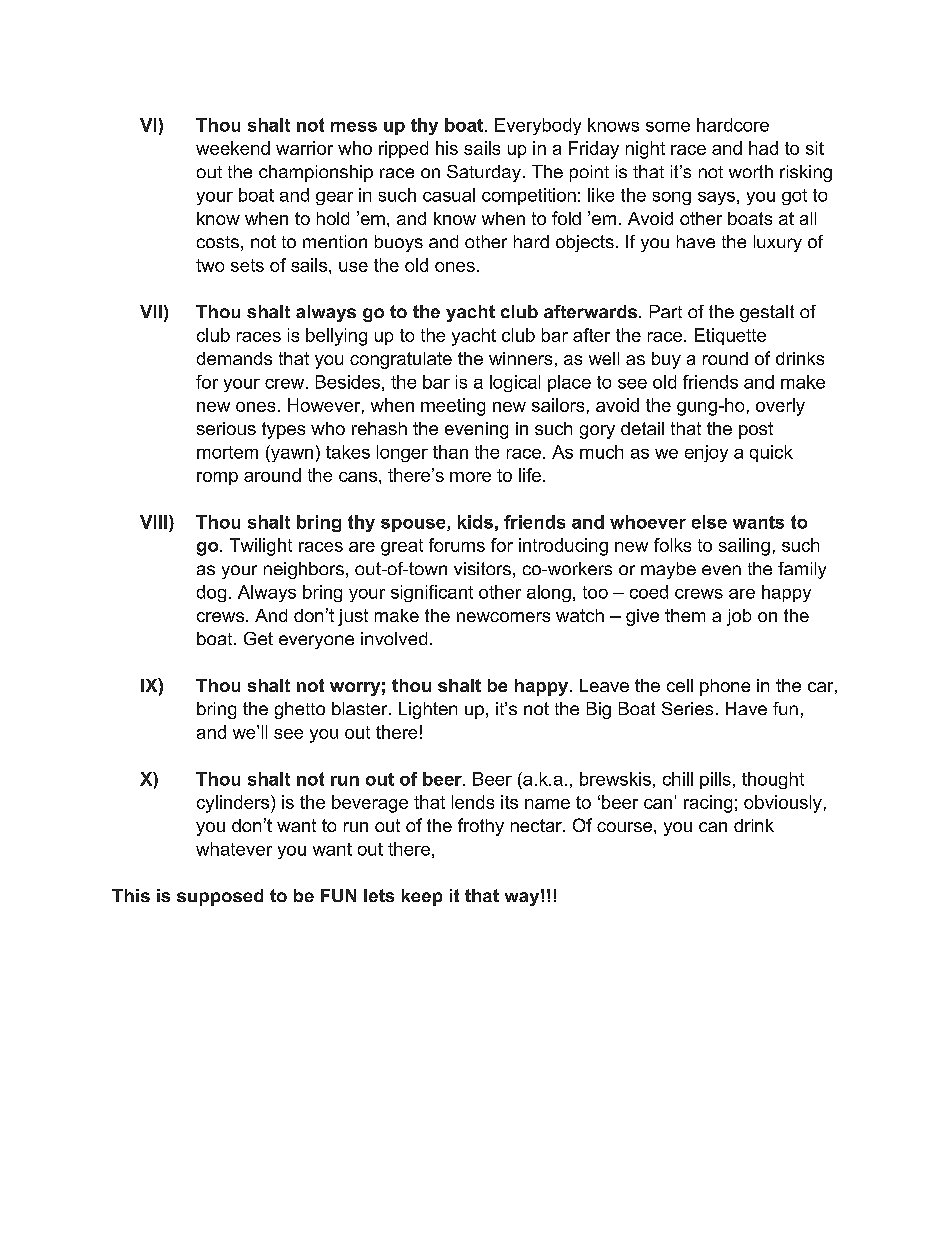 The width and height of the screenshot is (952, 1233). Describe the element at coordinates (234, 358) in the screenshot. I see `demands` at that location.
